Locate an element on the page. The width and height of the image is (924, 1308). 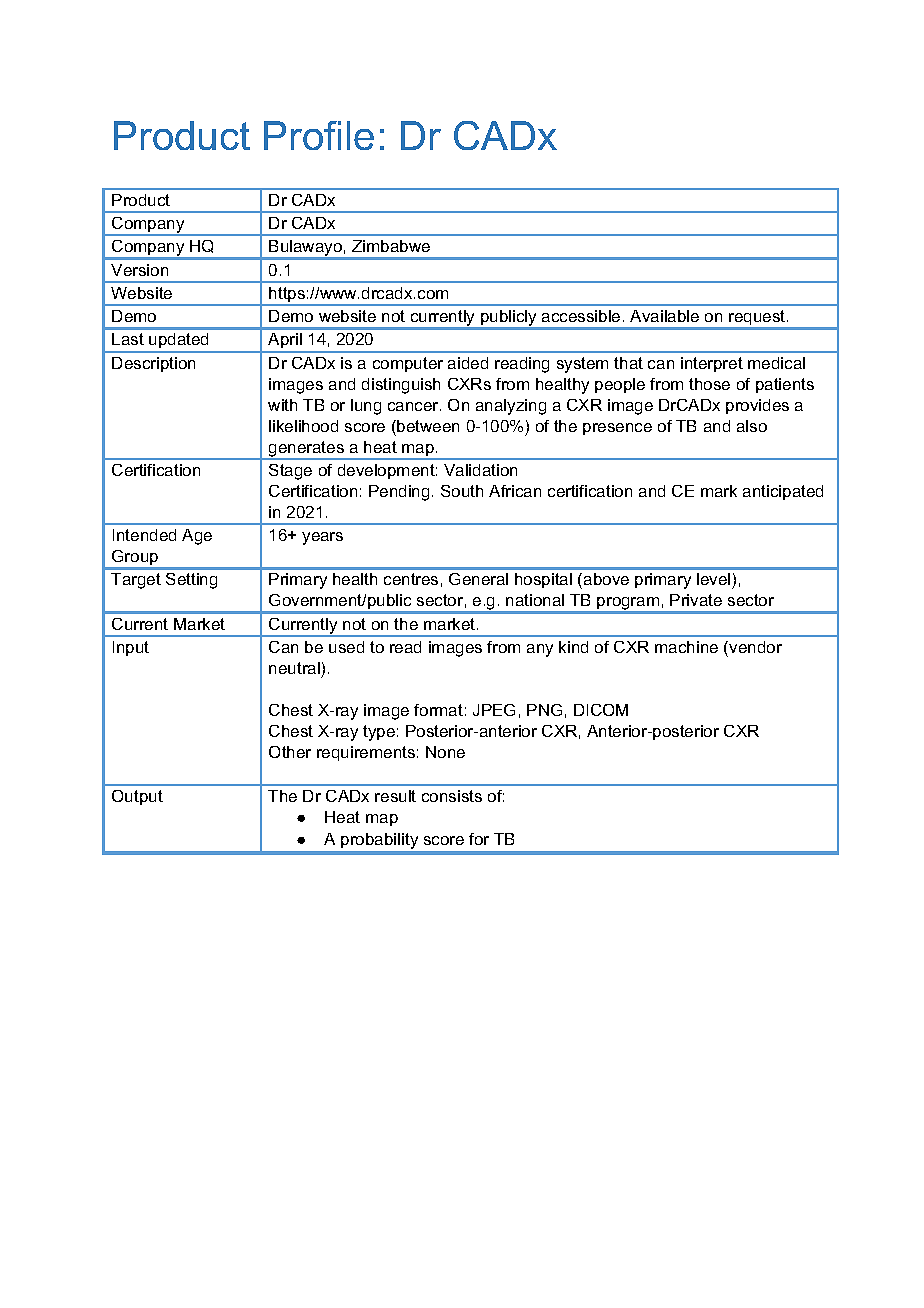
Profile is located at coordinates (319, 135).
